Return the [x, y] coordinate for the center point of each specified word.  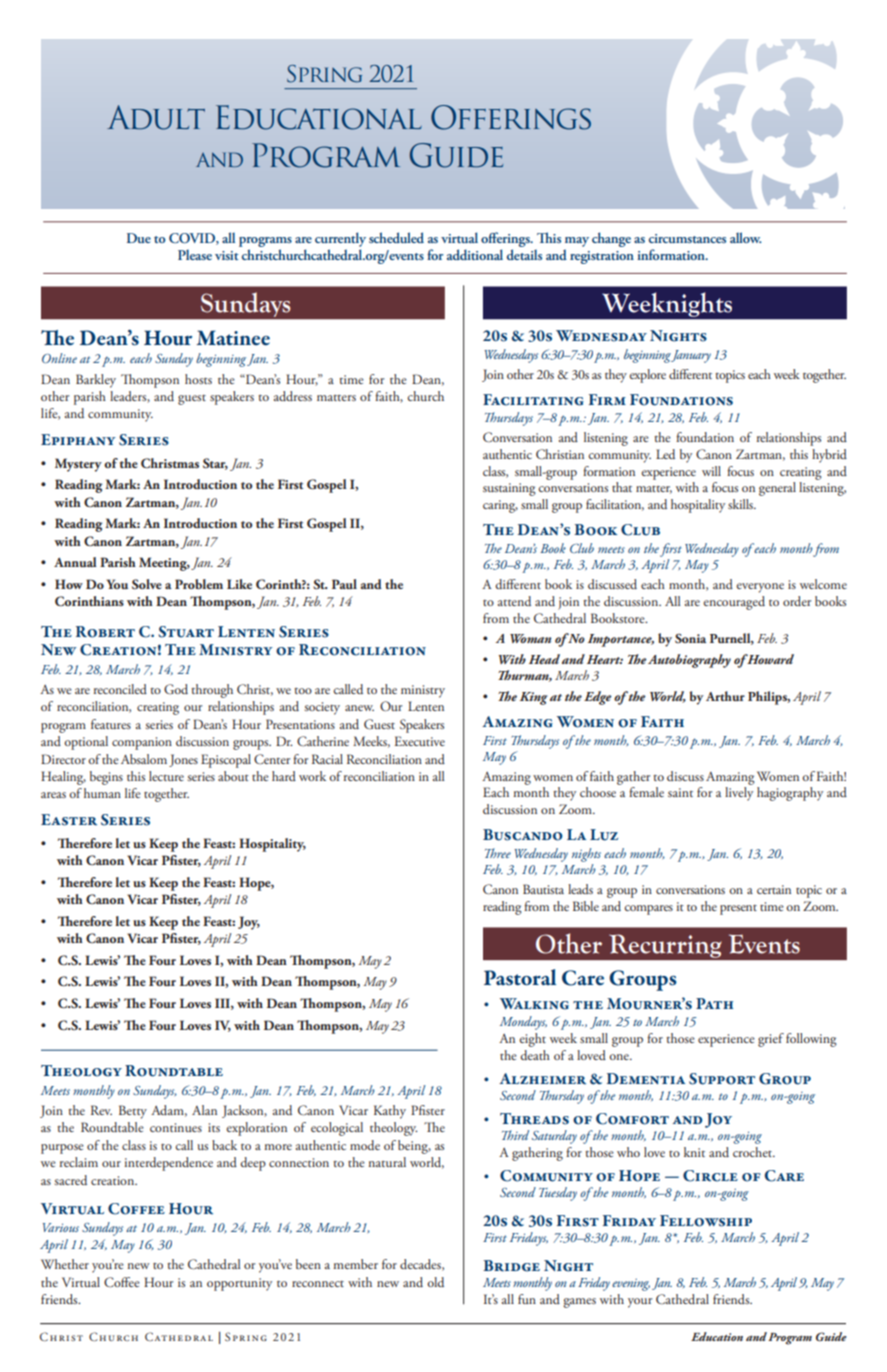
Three [498, 853]
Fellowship [706, 1221]
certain [774, 889]
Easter [69, 820]
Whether [65, 1264]
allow [745, 237]
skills [742, 504]
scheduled [396, 237]
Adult [156, 117]
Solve [147, 584]
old [435, 1282]
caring [500, 506]
